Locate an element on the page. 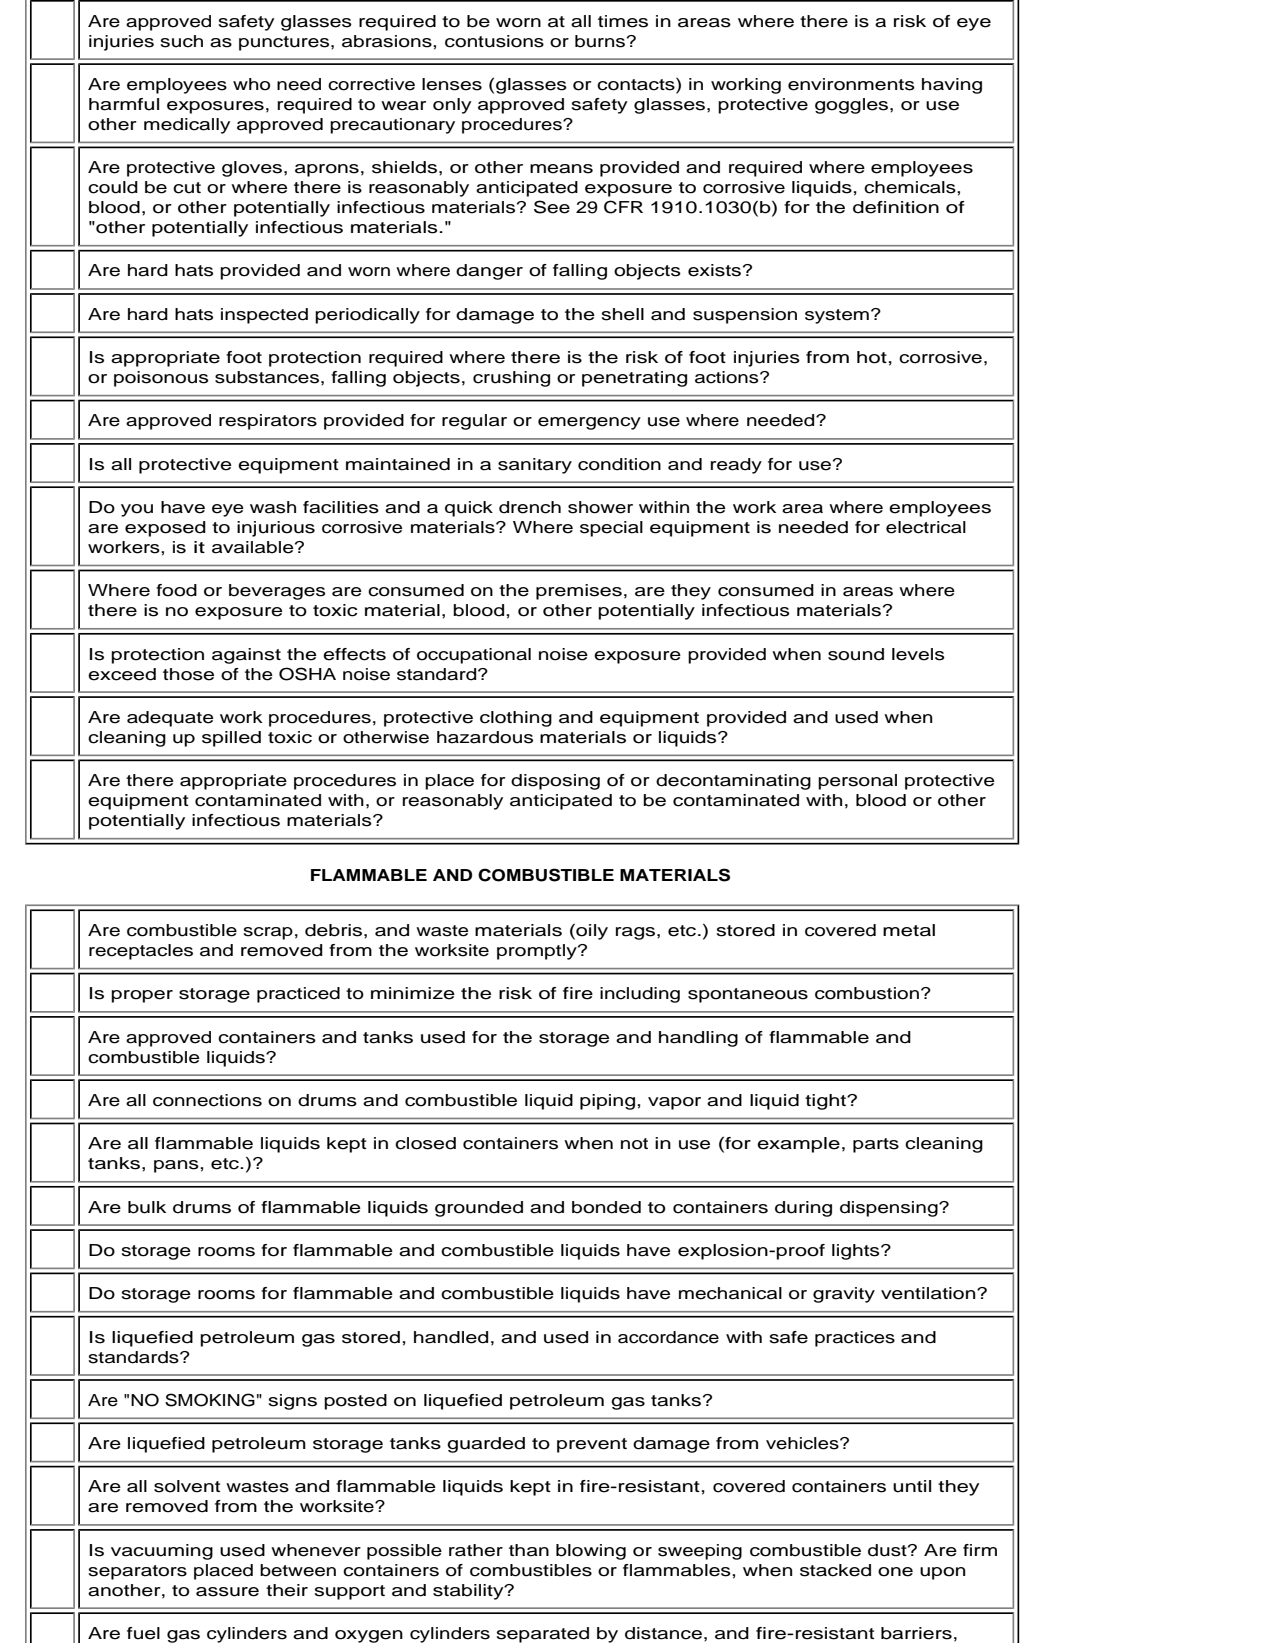 The height and width of the page is (1649, 1274). environments is located at coordinates (851, 84).
